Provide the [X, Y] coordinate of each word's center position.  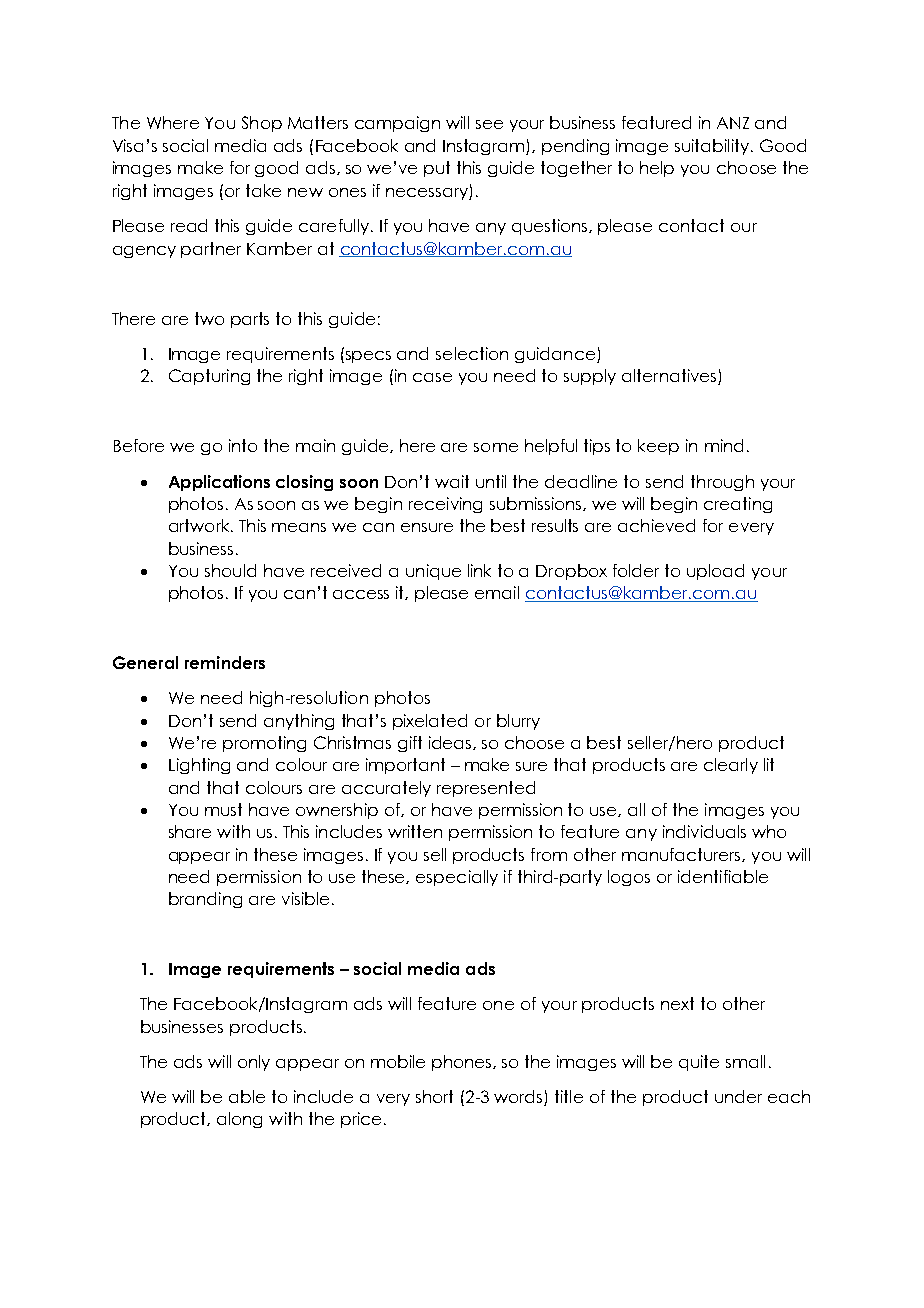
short [434, 1096]
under [738, 1096]
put [437, 169]
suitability [712, 147]
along [239, 1120]
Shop [262, 124]
